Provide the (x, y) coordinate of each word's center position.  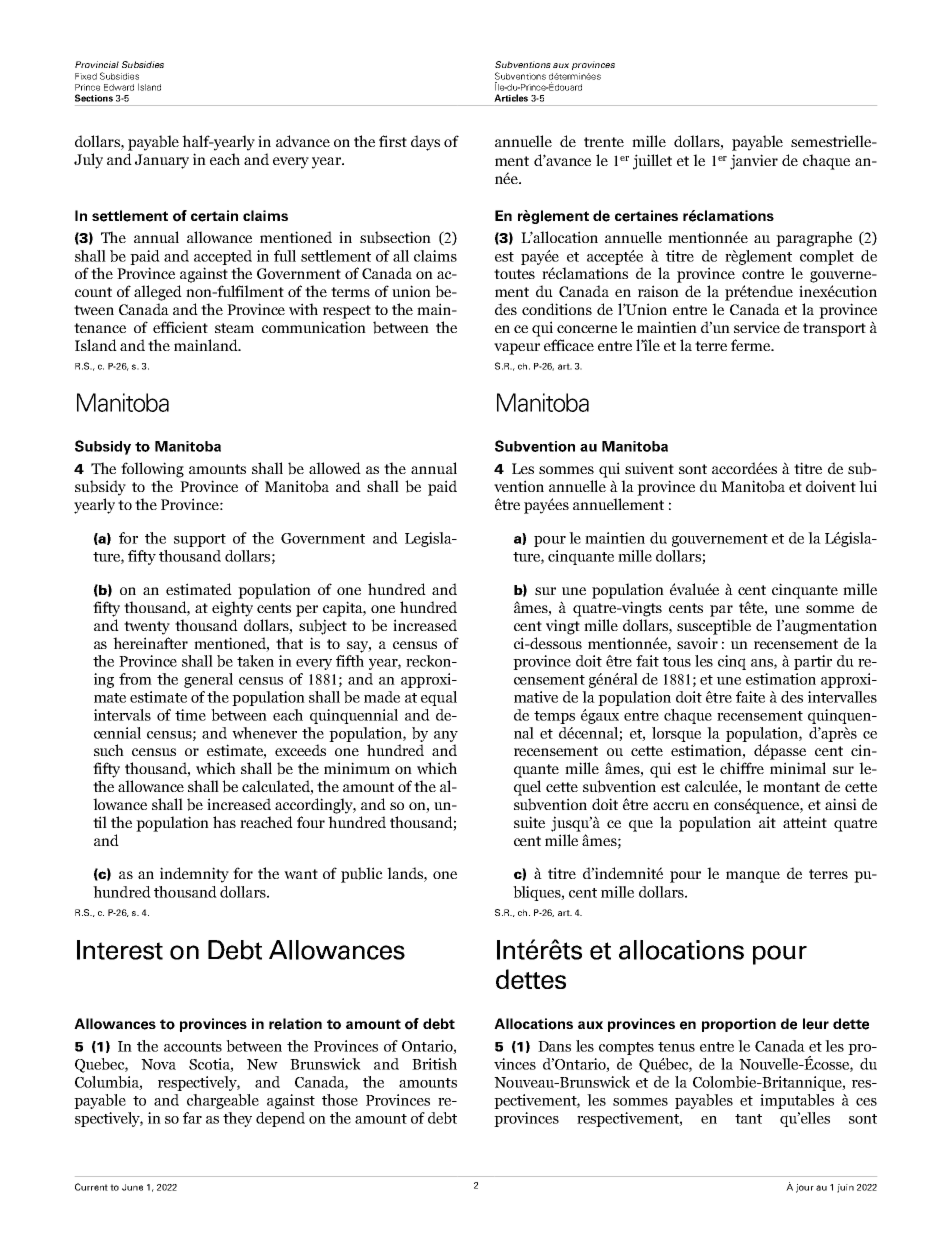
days (425, 143)
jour (805, 1188)
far (192, 1118)
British (434, 1064)
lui (868, 486)
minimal (798, 768)
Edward (119, 87)
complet (827, 257)
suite (529, 822)
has (224, 822)
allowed (335, 468)
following (152, 470)
